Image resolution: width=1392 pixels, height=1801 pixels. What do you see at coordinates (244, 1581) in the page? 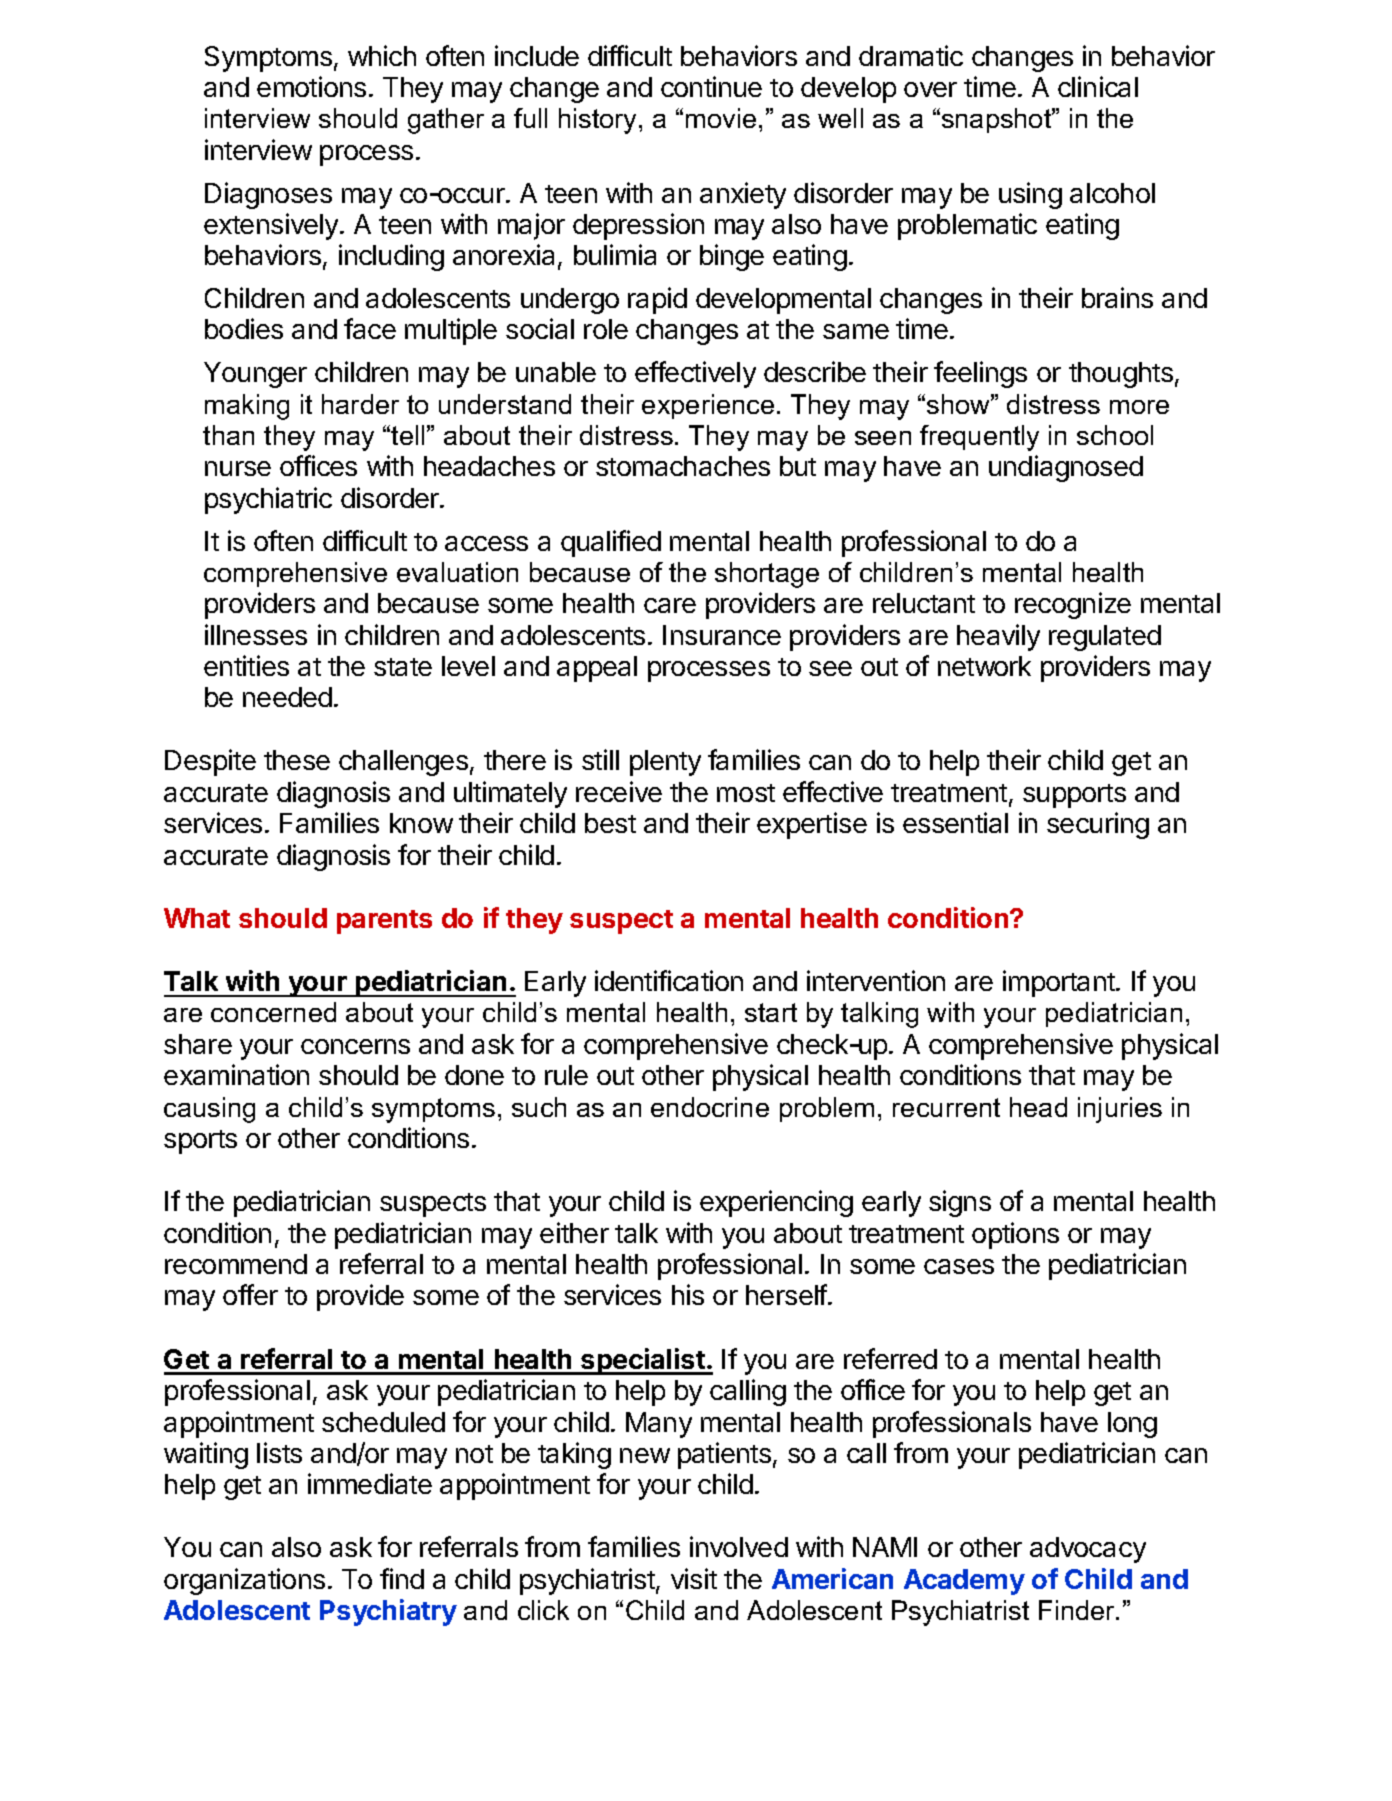
I see `organizations` at bounding box center [244, 1581].
